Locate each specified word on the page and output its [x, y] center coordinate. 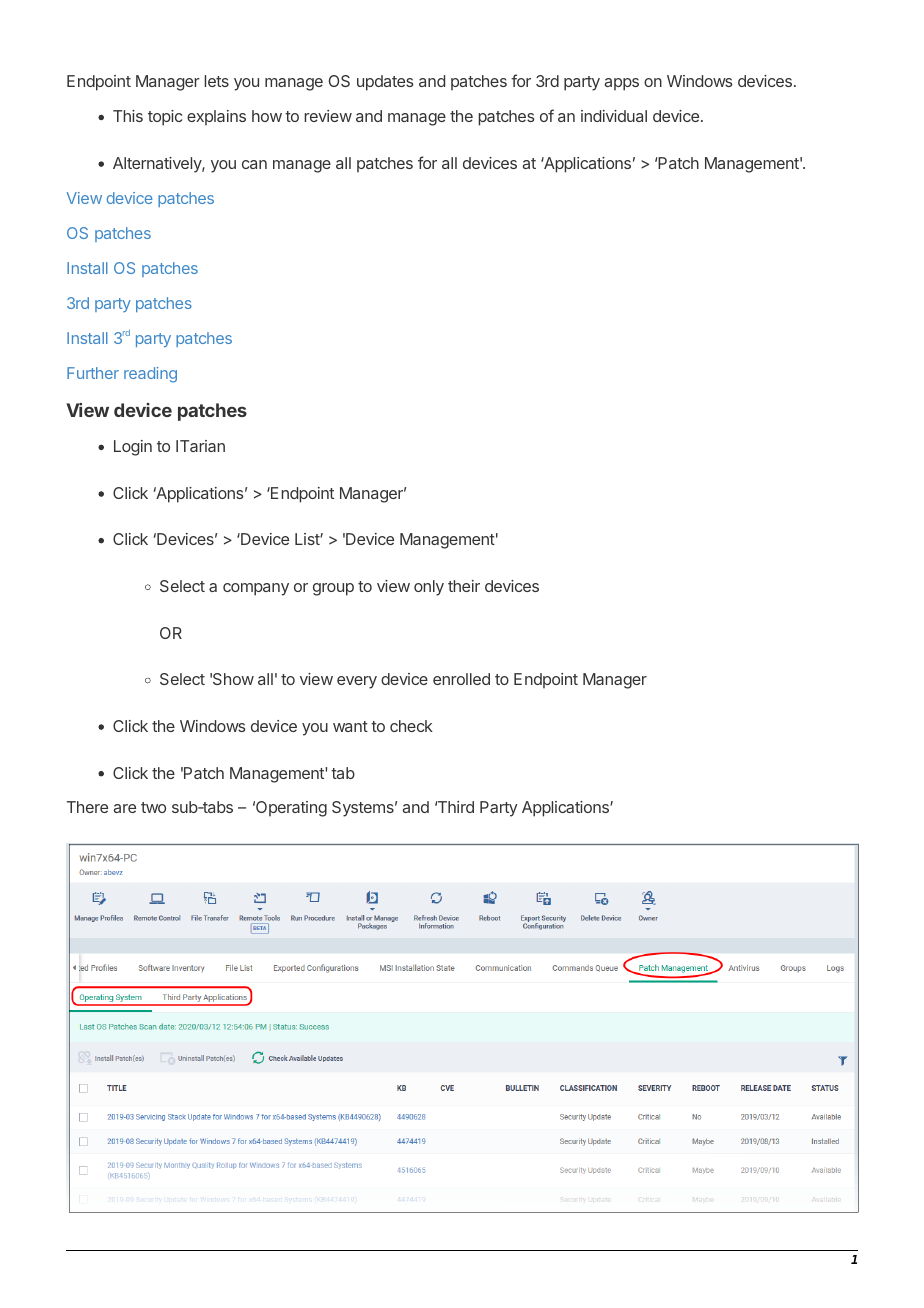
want [350, 726]
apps [622, 84]
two [153, 807]
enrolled [461, 679]
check [411, 726]
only [429, 588]
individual [614, 116]
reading [150, 375]
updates [385, 83]
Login [133, 448]
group [333, 589]
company [256, 589]
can [254, 164]
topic [165, 118]
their [464, 586]
